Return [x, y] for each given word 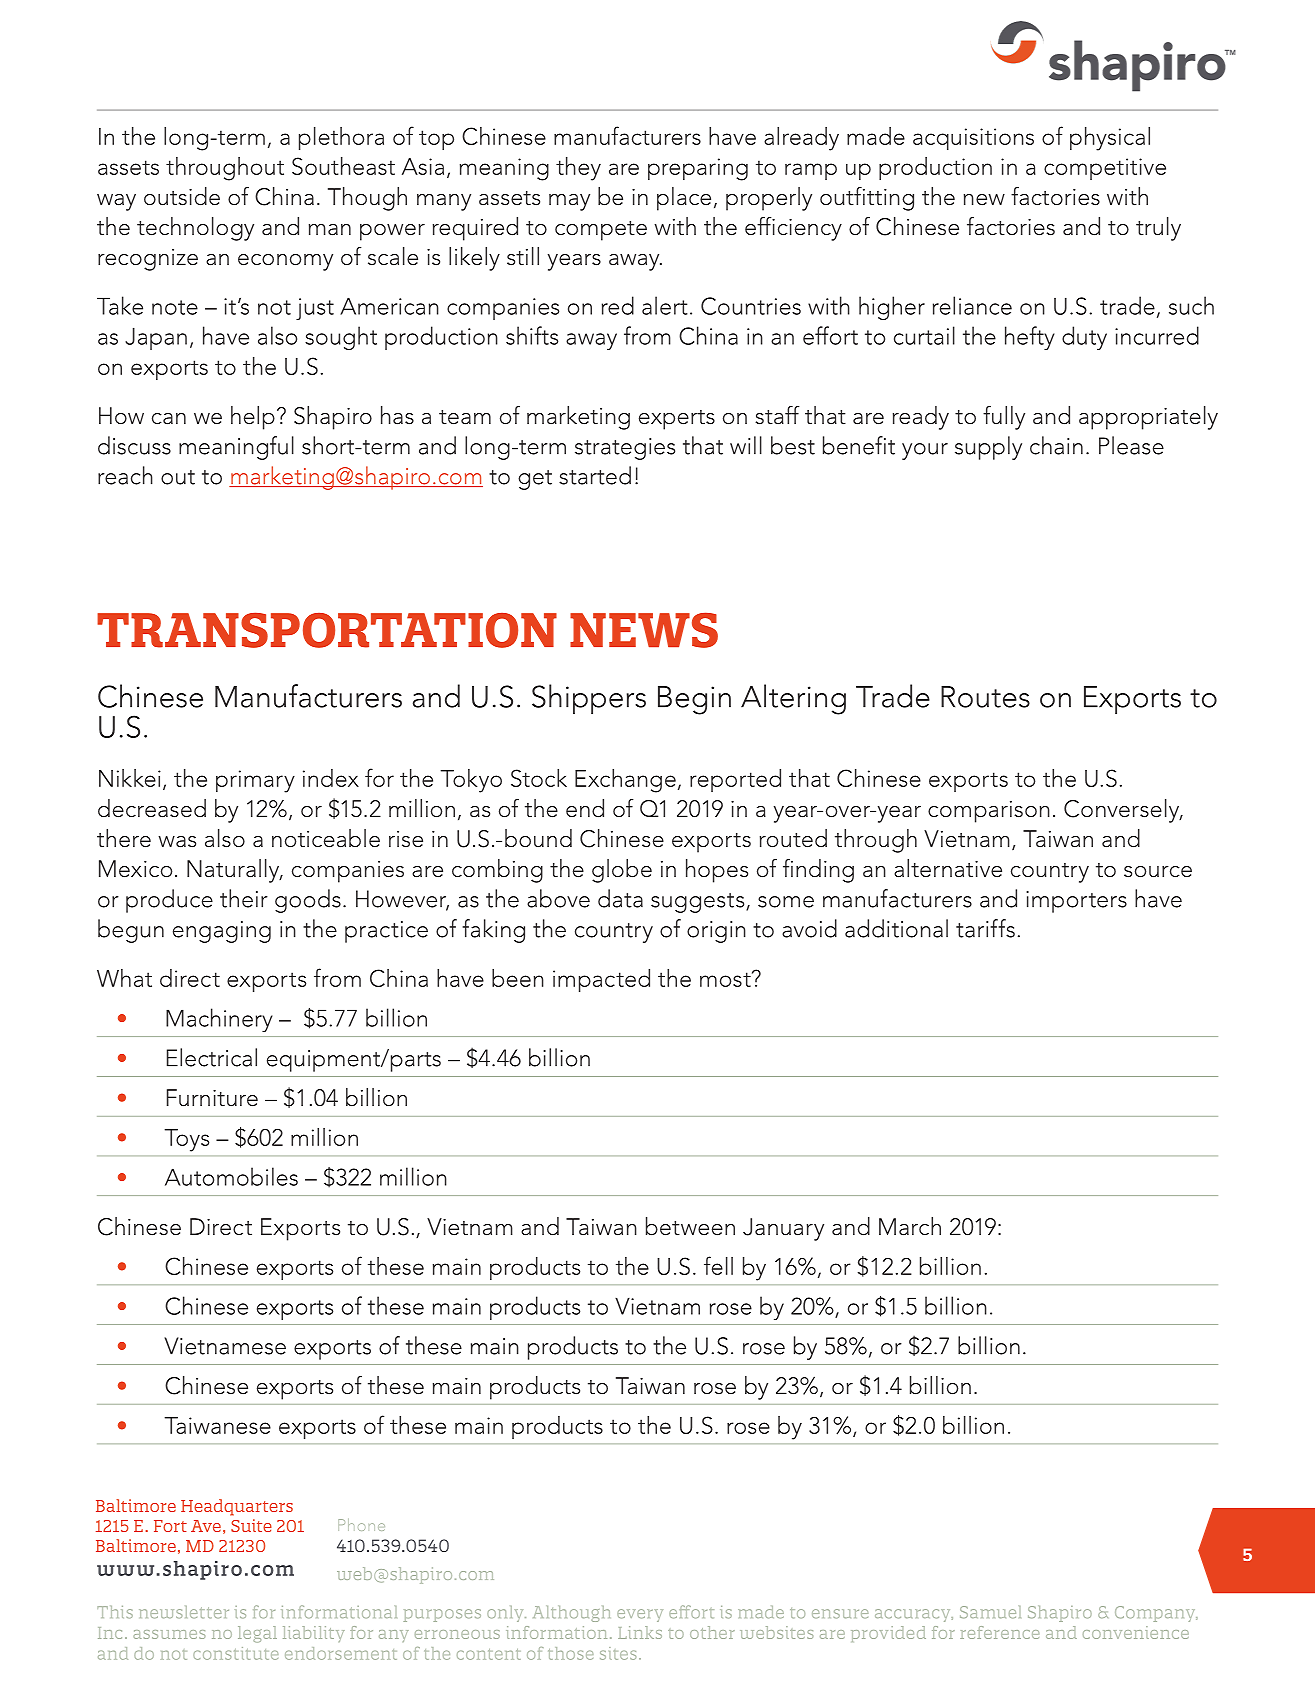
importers [1076, 902]
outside [182, 196]
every [640, 1615]
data [620, 898]
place [684, 199]
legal [257, 1634]
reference [999, 1632]
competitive [1105, 169]
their [244, 898]
